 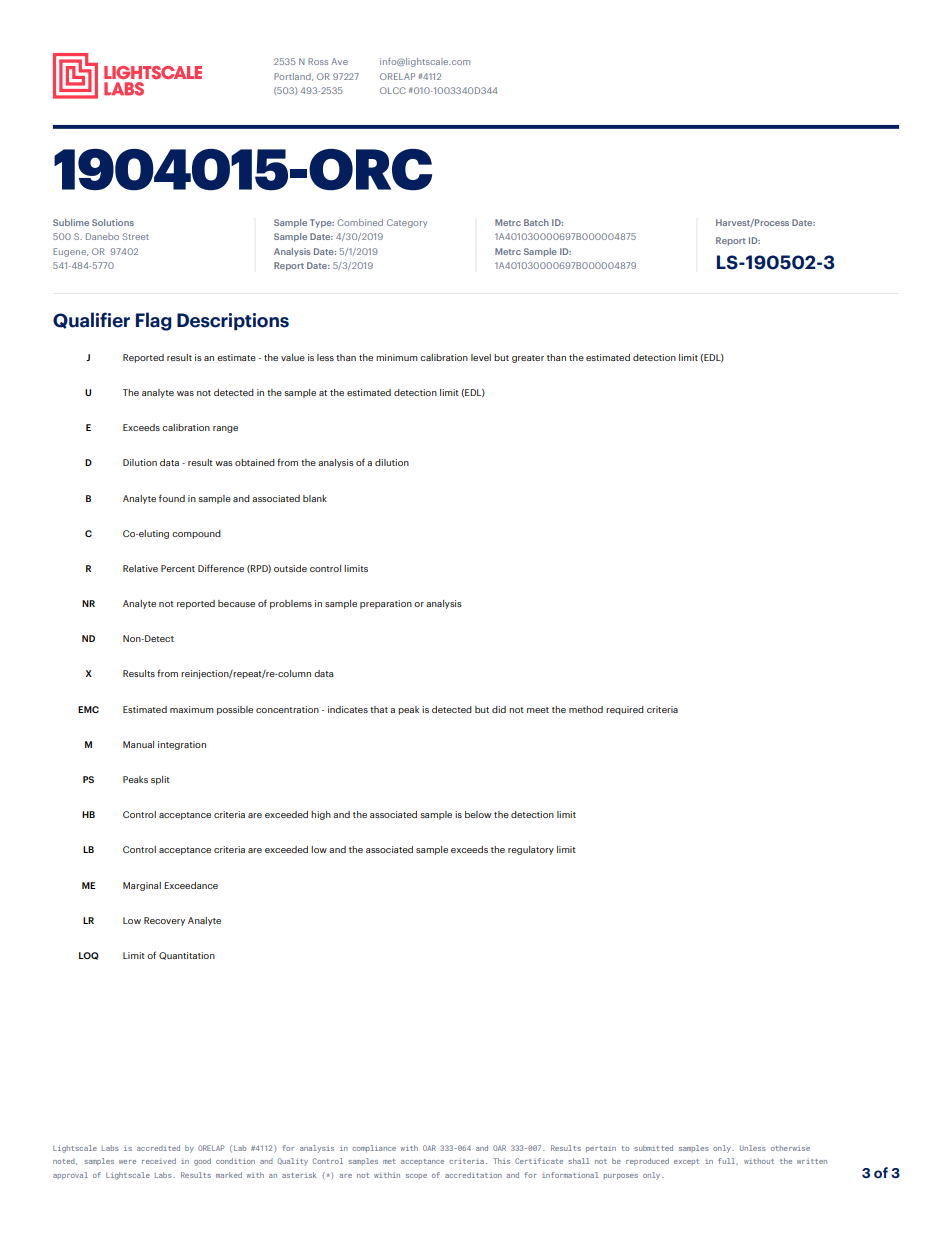 What do you see at coordinates (528, 359) in the screenshot?
I see `greater` at bounding box center [528, 359].
